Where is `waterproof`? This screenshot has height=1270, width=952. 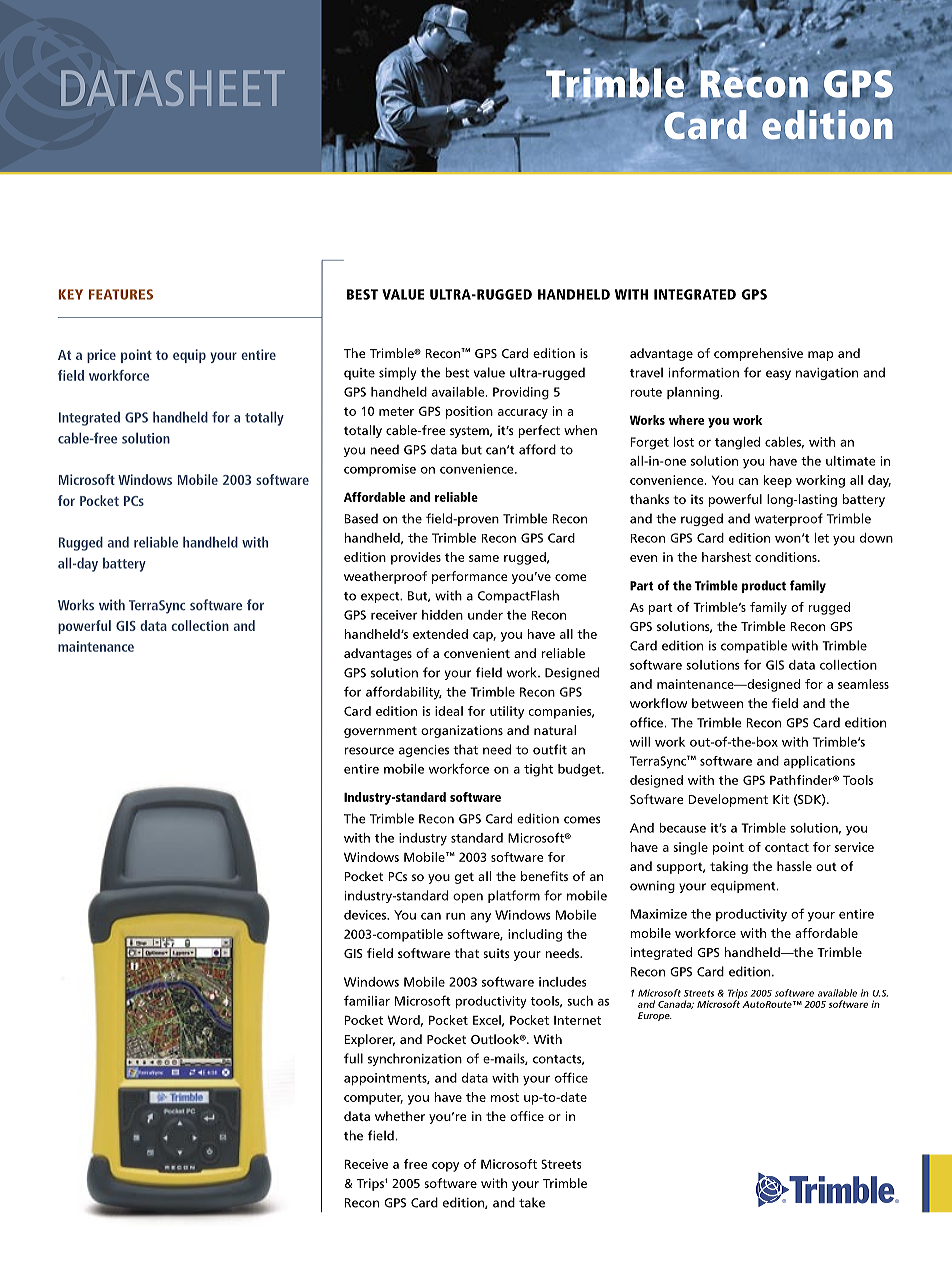
waterproof is located at coordinates (789, 519).
